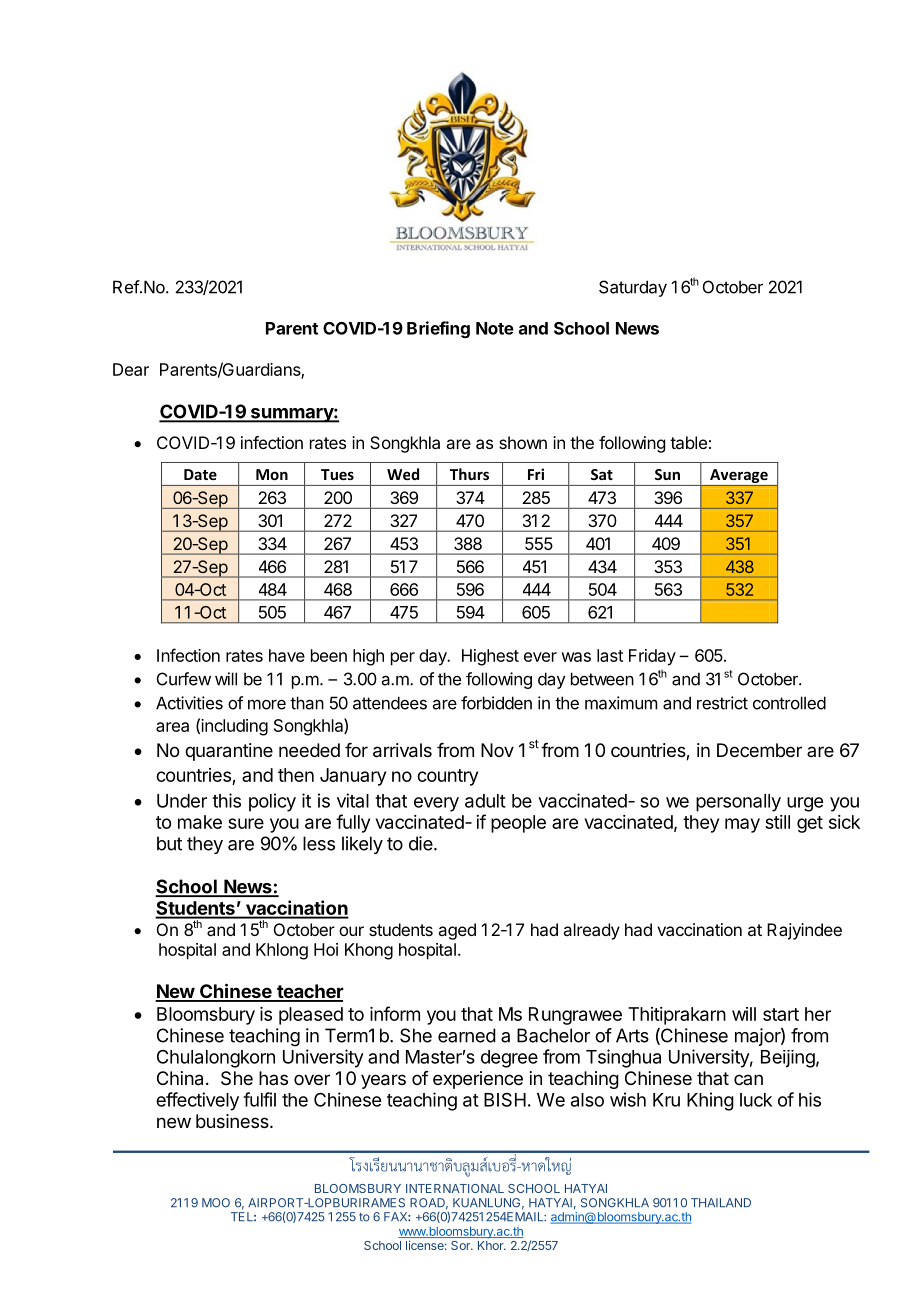 Image resolution: width=924 pixels, height=1308 pixels. What do you see at coordinates (742, 825) in the image?
I see `may` at bounding box center [742, 825].
